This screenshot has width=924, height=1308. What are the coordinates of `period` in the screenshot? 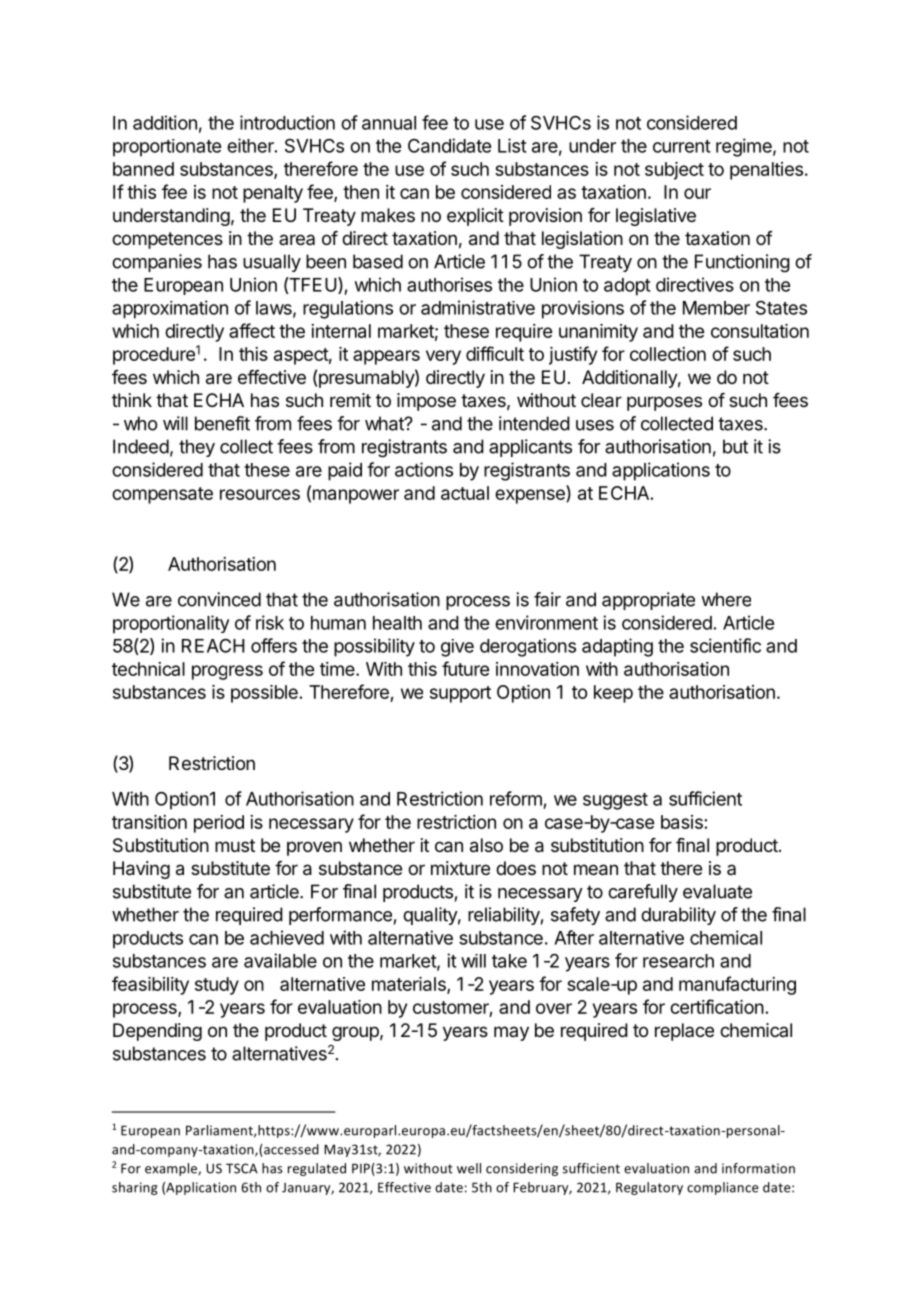 It's located at (219, 824).
